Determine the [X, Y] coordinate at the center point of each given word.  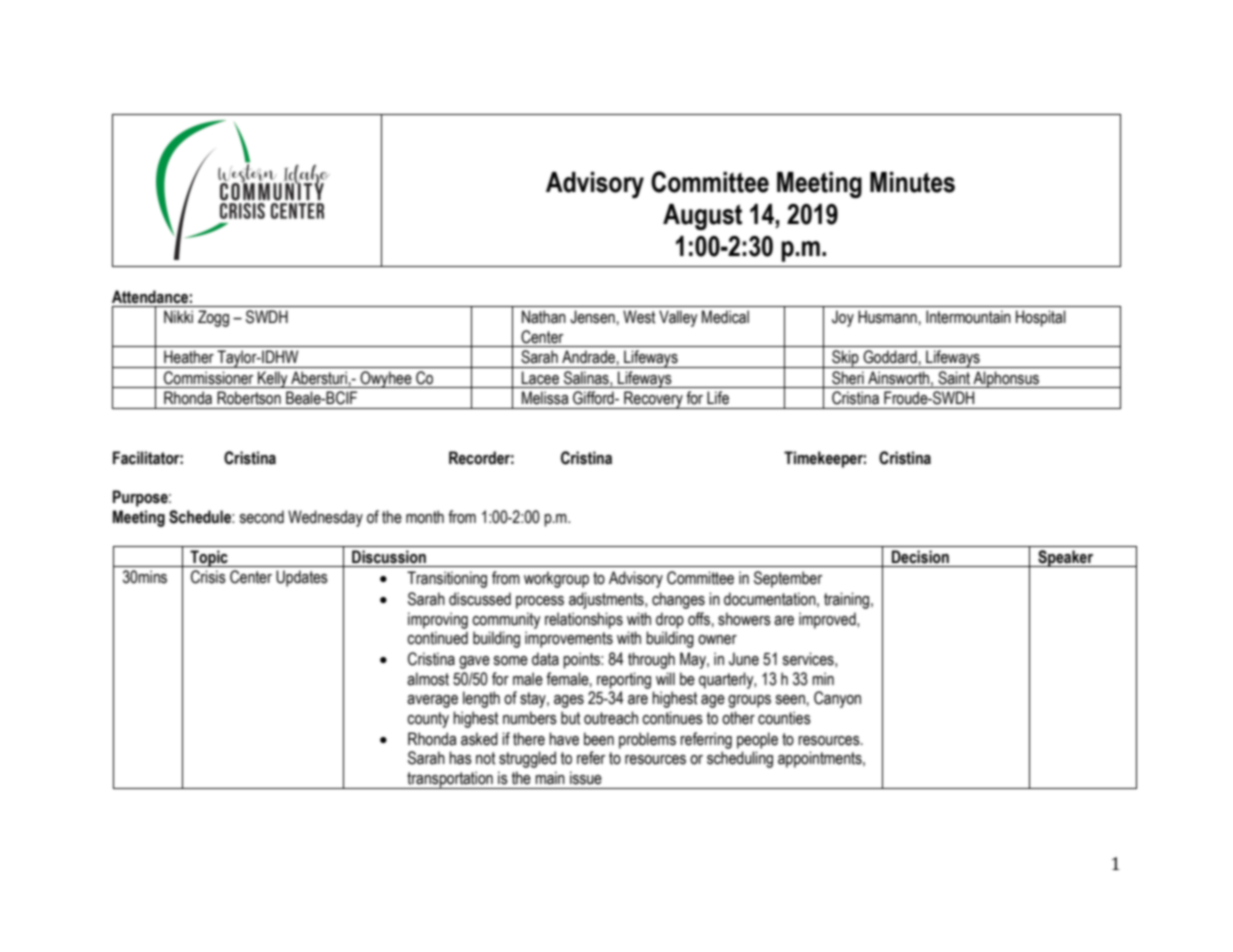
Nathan [544, 317]
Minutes [912, 182]
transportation [450, 780]
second [261, 517]
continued [437, 638]
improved [828, 620]
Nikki [178, 316]
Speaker [1066, 558]
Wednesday [325, 518]
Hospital [1041, 318]
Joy [843, 318]
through [651, 660]
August [702, 217]
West [639, 317]
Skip [845, 359]
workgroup [556, 579]
